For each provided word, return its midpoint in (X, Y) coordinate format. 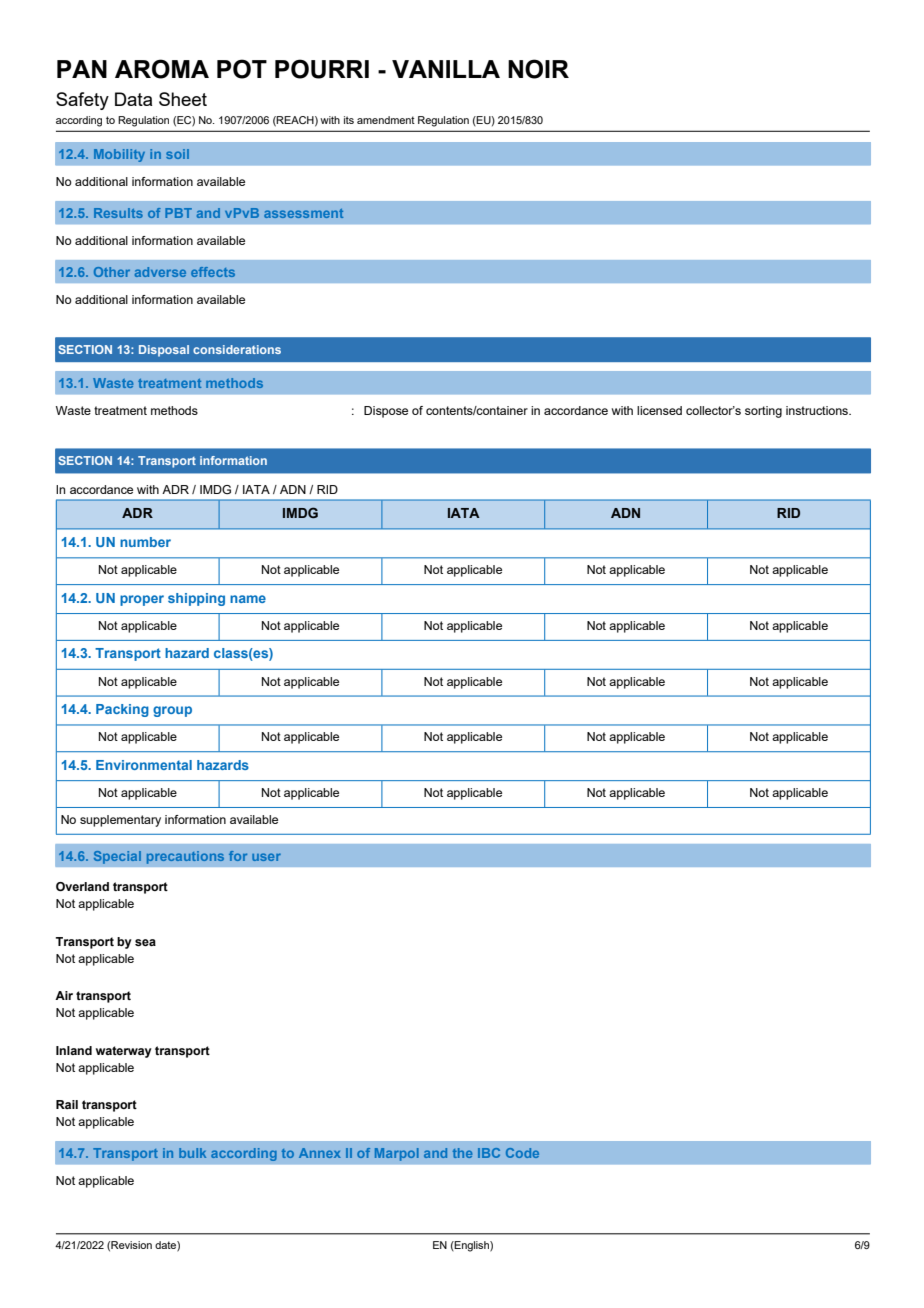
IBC (489, 1153)
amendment (386, 120)
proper (142, 600)
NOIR (538, 69)
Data (133, 99)
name (248, 599)
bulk (192, 1153)
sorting (763, 412)
